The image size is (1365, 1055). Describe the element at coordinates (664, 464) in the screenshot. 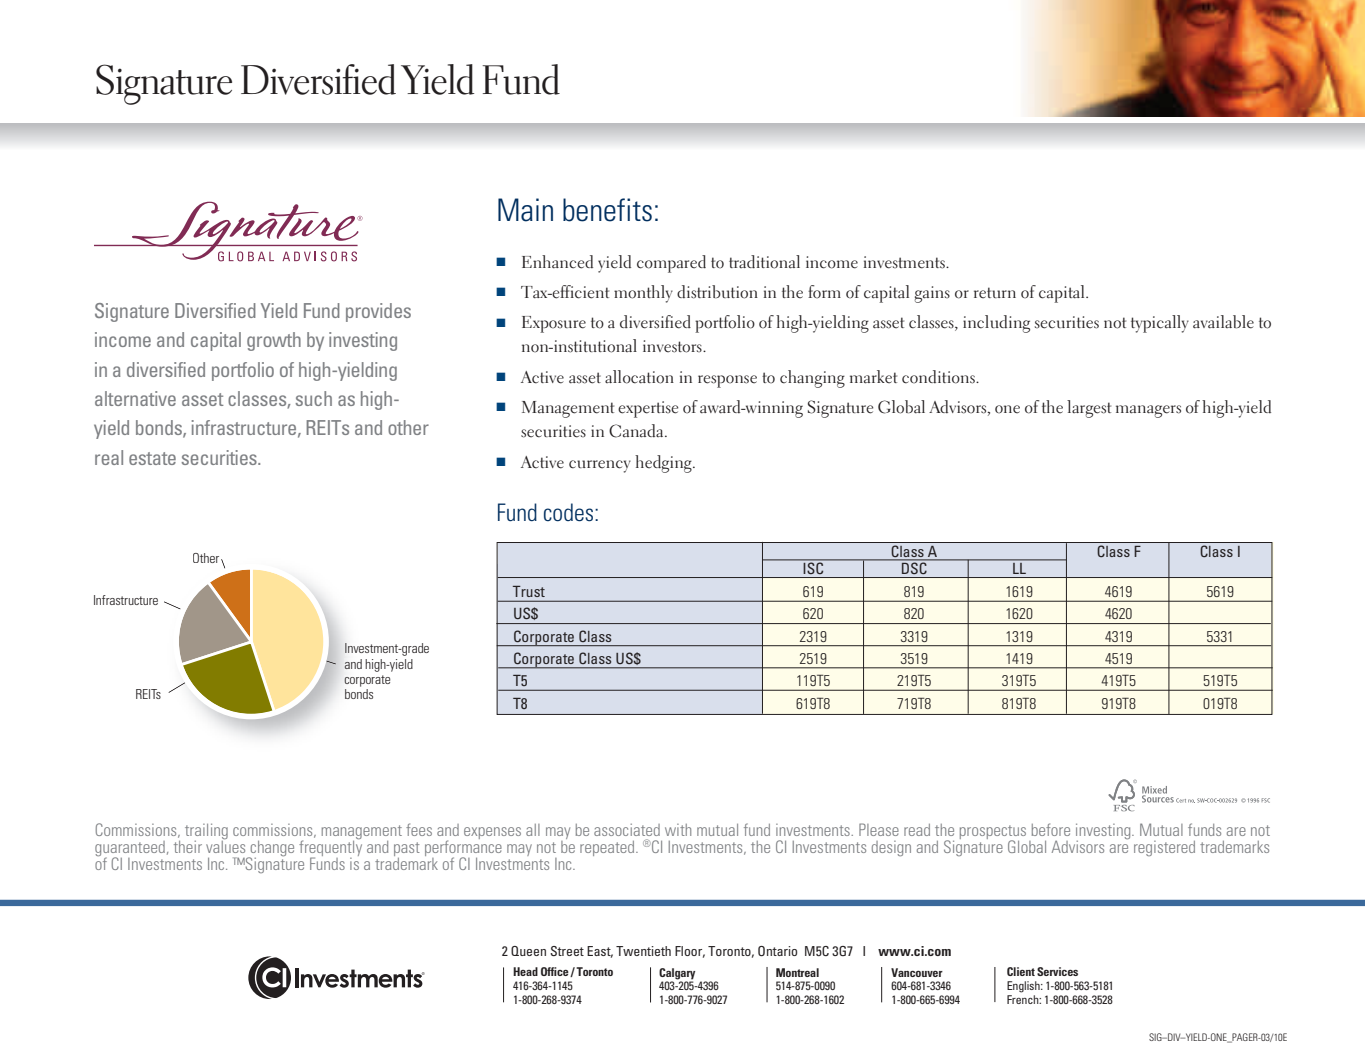

I see `hedging` at that location.
